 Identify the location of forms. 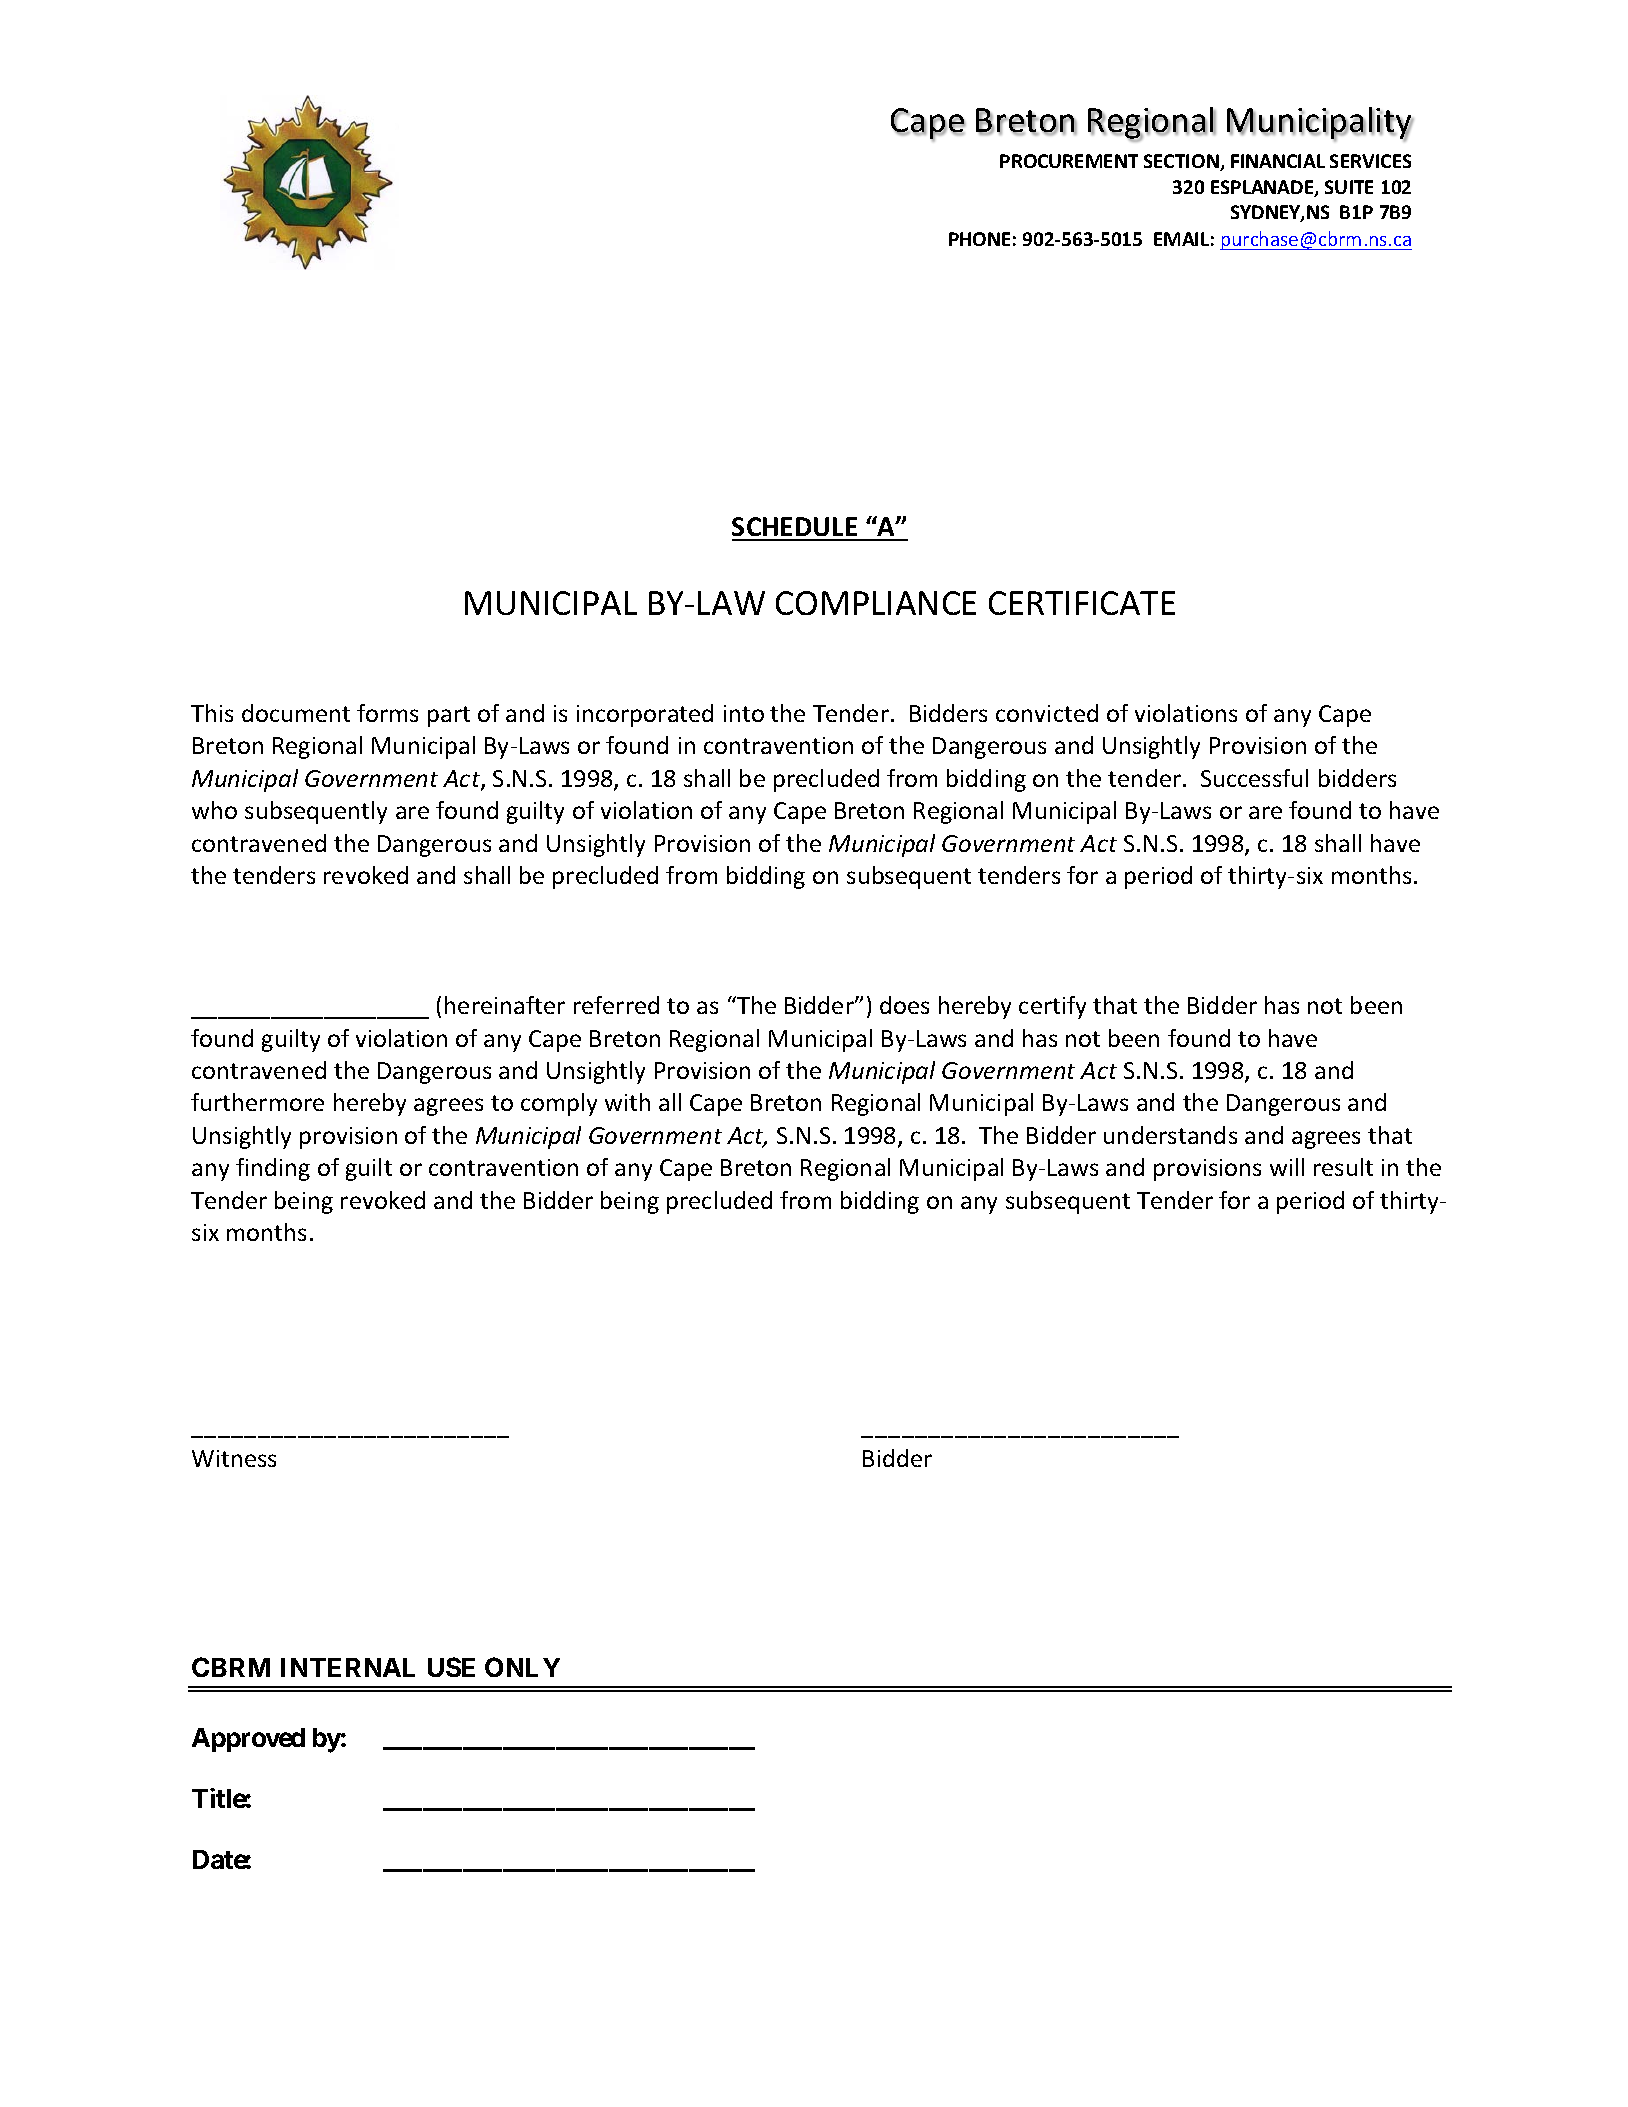
(387, 713).
